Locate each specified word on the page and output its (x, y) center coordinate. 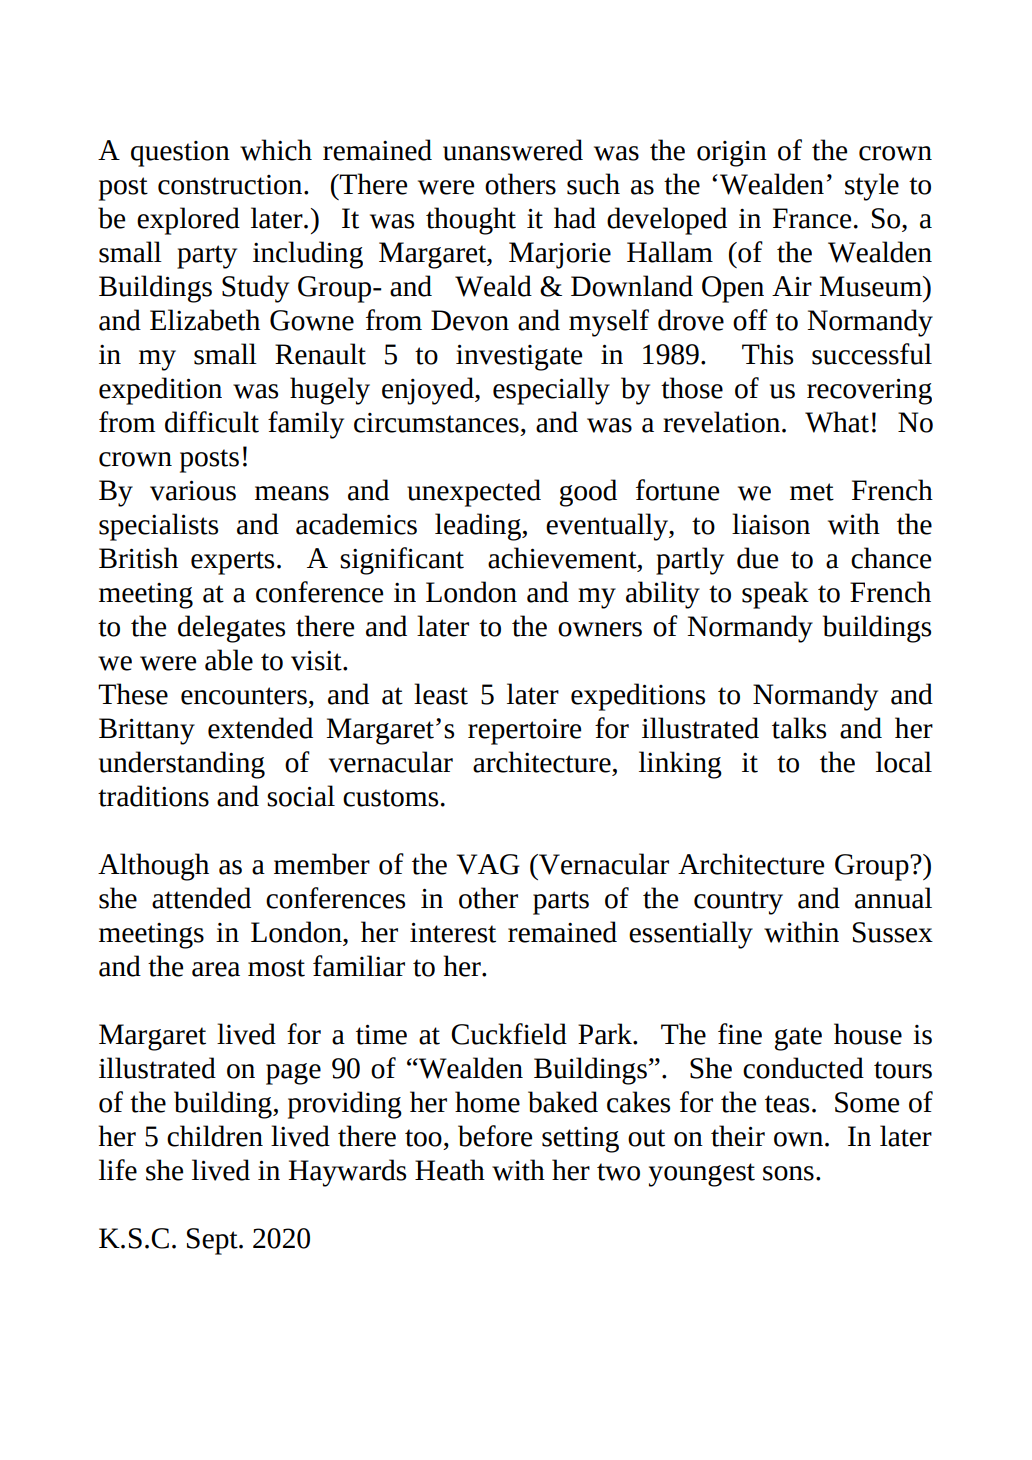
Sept (213, 1241)
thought (471, 221)
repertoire (524, 732)
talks (799, 728)
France (812, 218)
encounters (244, 696)
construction (231, 185)
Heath (450, 1170)
